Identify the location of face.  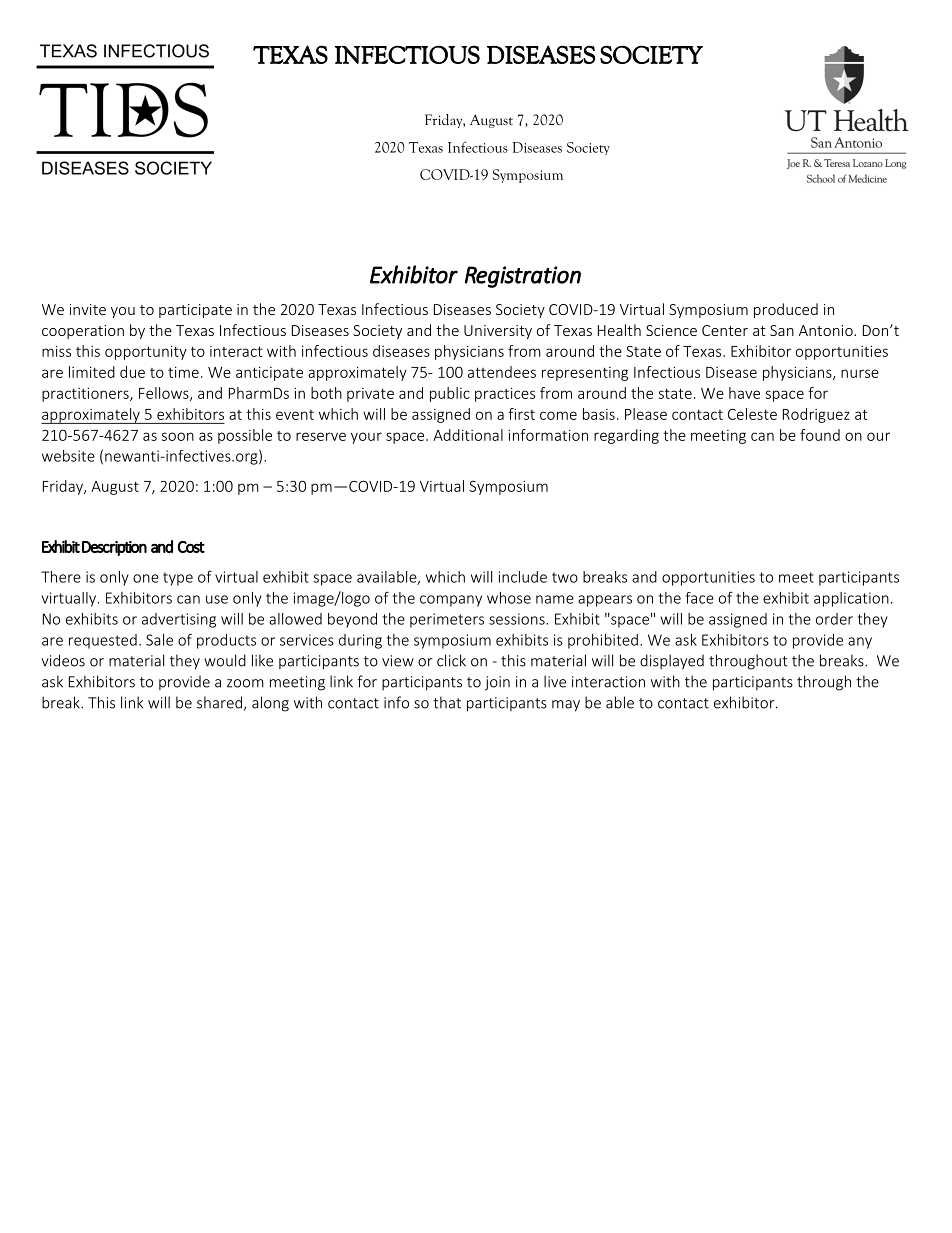
(700, 598).
